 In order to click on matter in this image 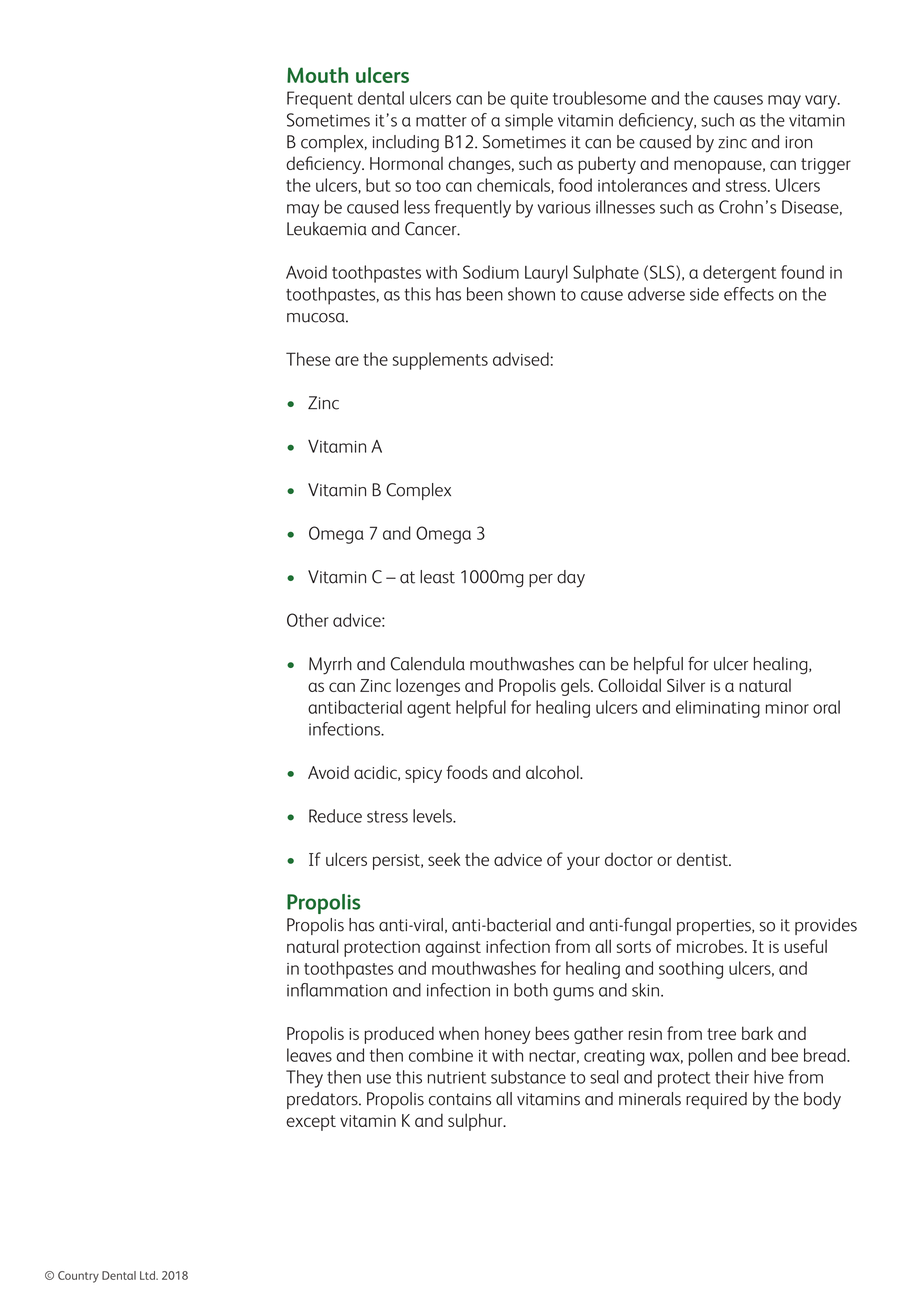, I will do `click(441, 121)`.
